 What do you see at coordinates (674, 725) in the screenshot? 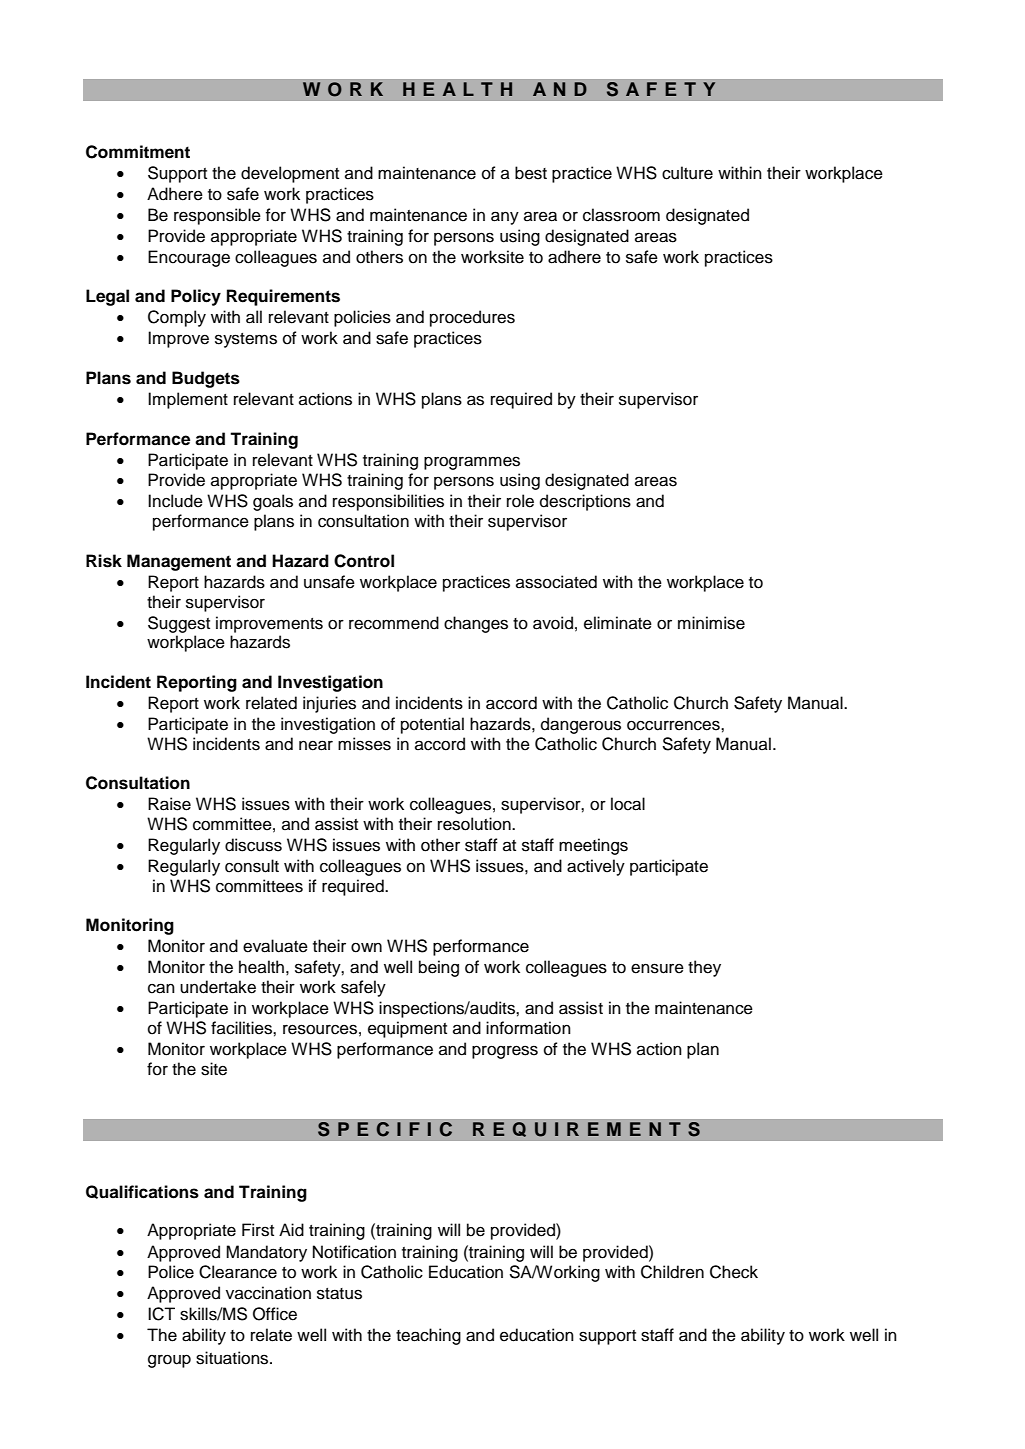
I see `occurrences` at bounding box center [674, 725].
